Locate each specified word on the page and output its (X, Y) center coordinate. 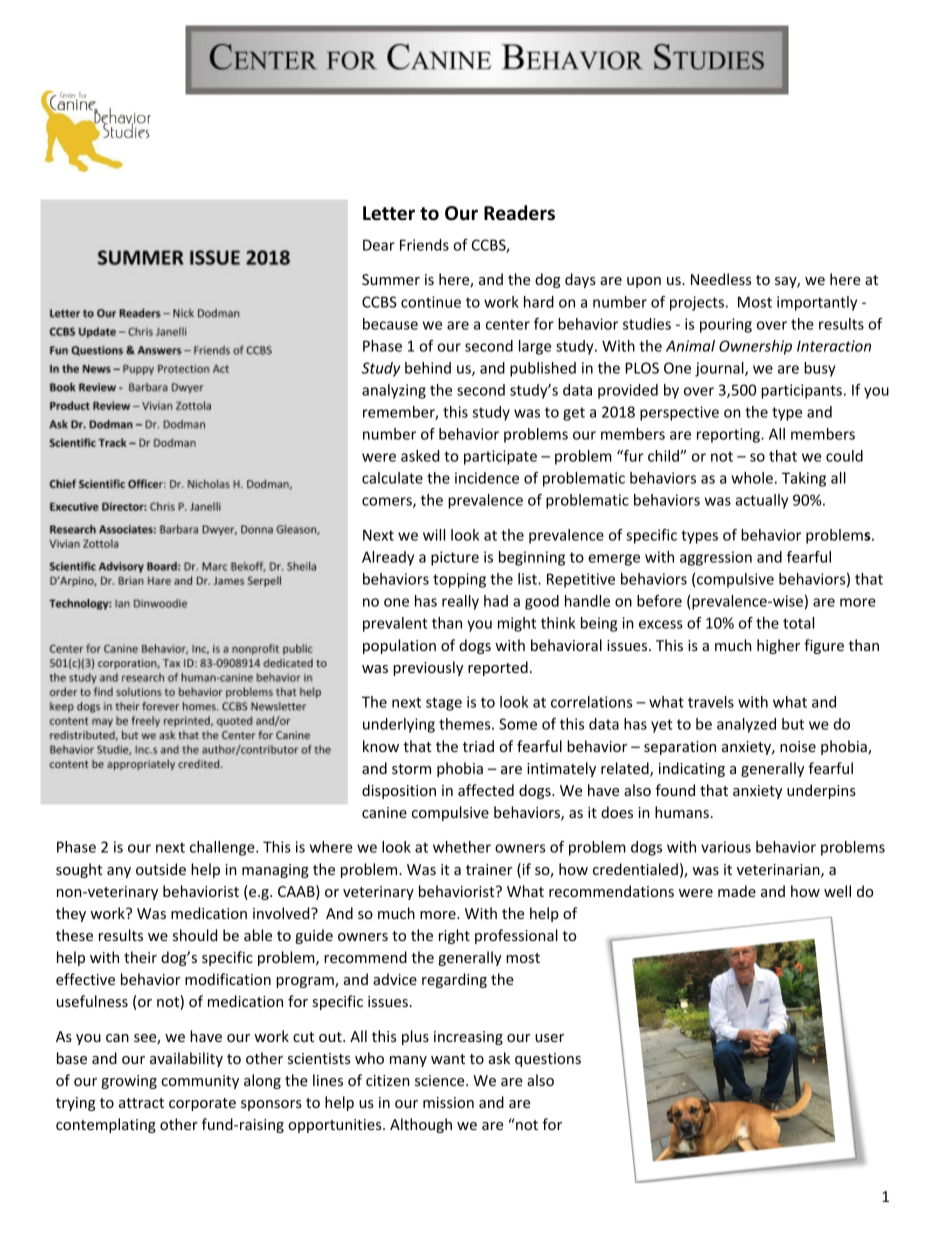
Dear (379, 245)
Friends (424, 245)
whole (752, 478)
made (737, 891)
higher (778, 646)
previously (428, 668)
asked (420, 456)
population (399, 646)
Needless (721, 279)
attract (141, 1103)
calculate (392, 478)
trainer (489, 869)
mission (448, 1102)
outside (161, 869)
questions (548, 1060)
